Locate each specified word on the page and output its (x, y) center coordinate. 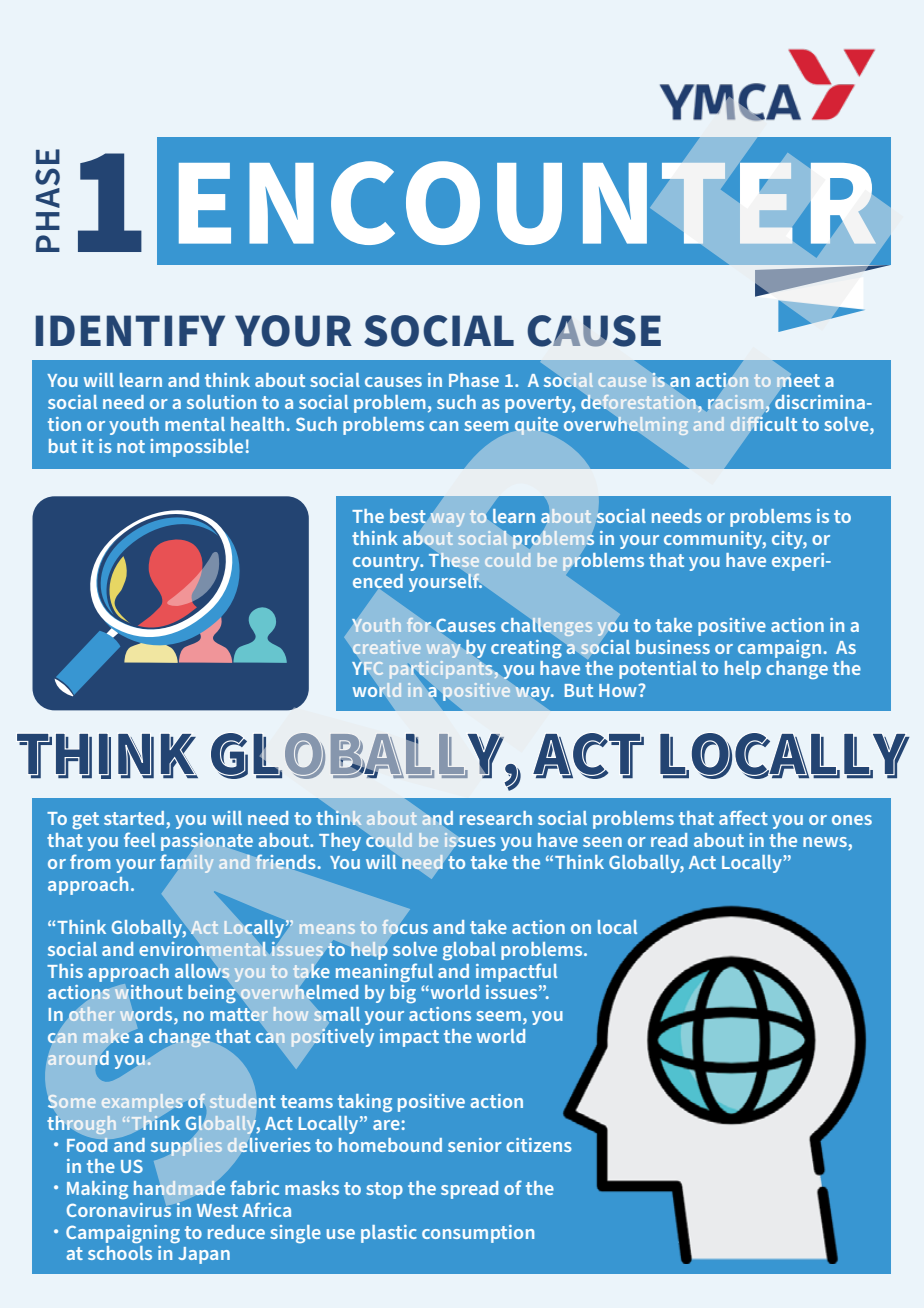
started (134, 818)
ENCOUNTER (527, 203)
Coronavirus (119, 1210)
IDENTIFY (130, 330)
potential (658, 670)
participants (441, 670)
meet (798, 380)
